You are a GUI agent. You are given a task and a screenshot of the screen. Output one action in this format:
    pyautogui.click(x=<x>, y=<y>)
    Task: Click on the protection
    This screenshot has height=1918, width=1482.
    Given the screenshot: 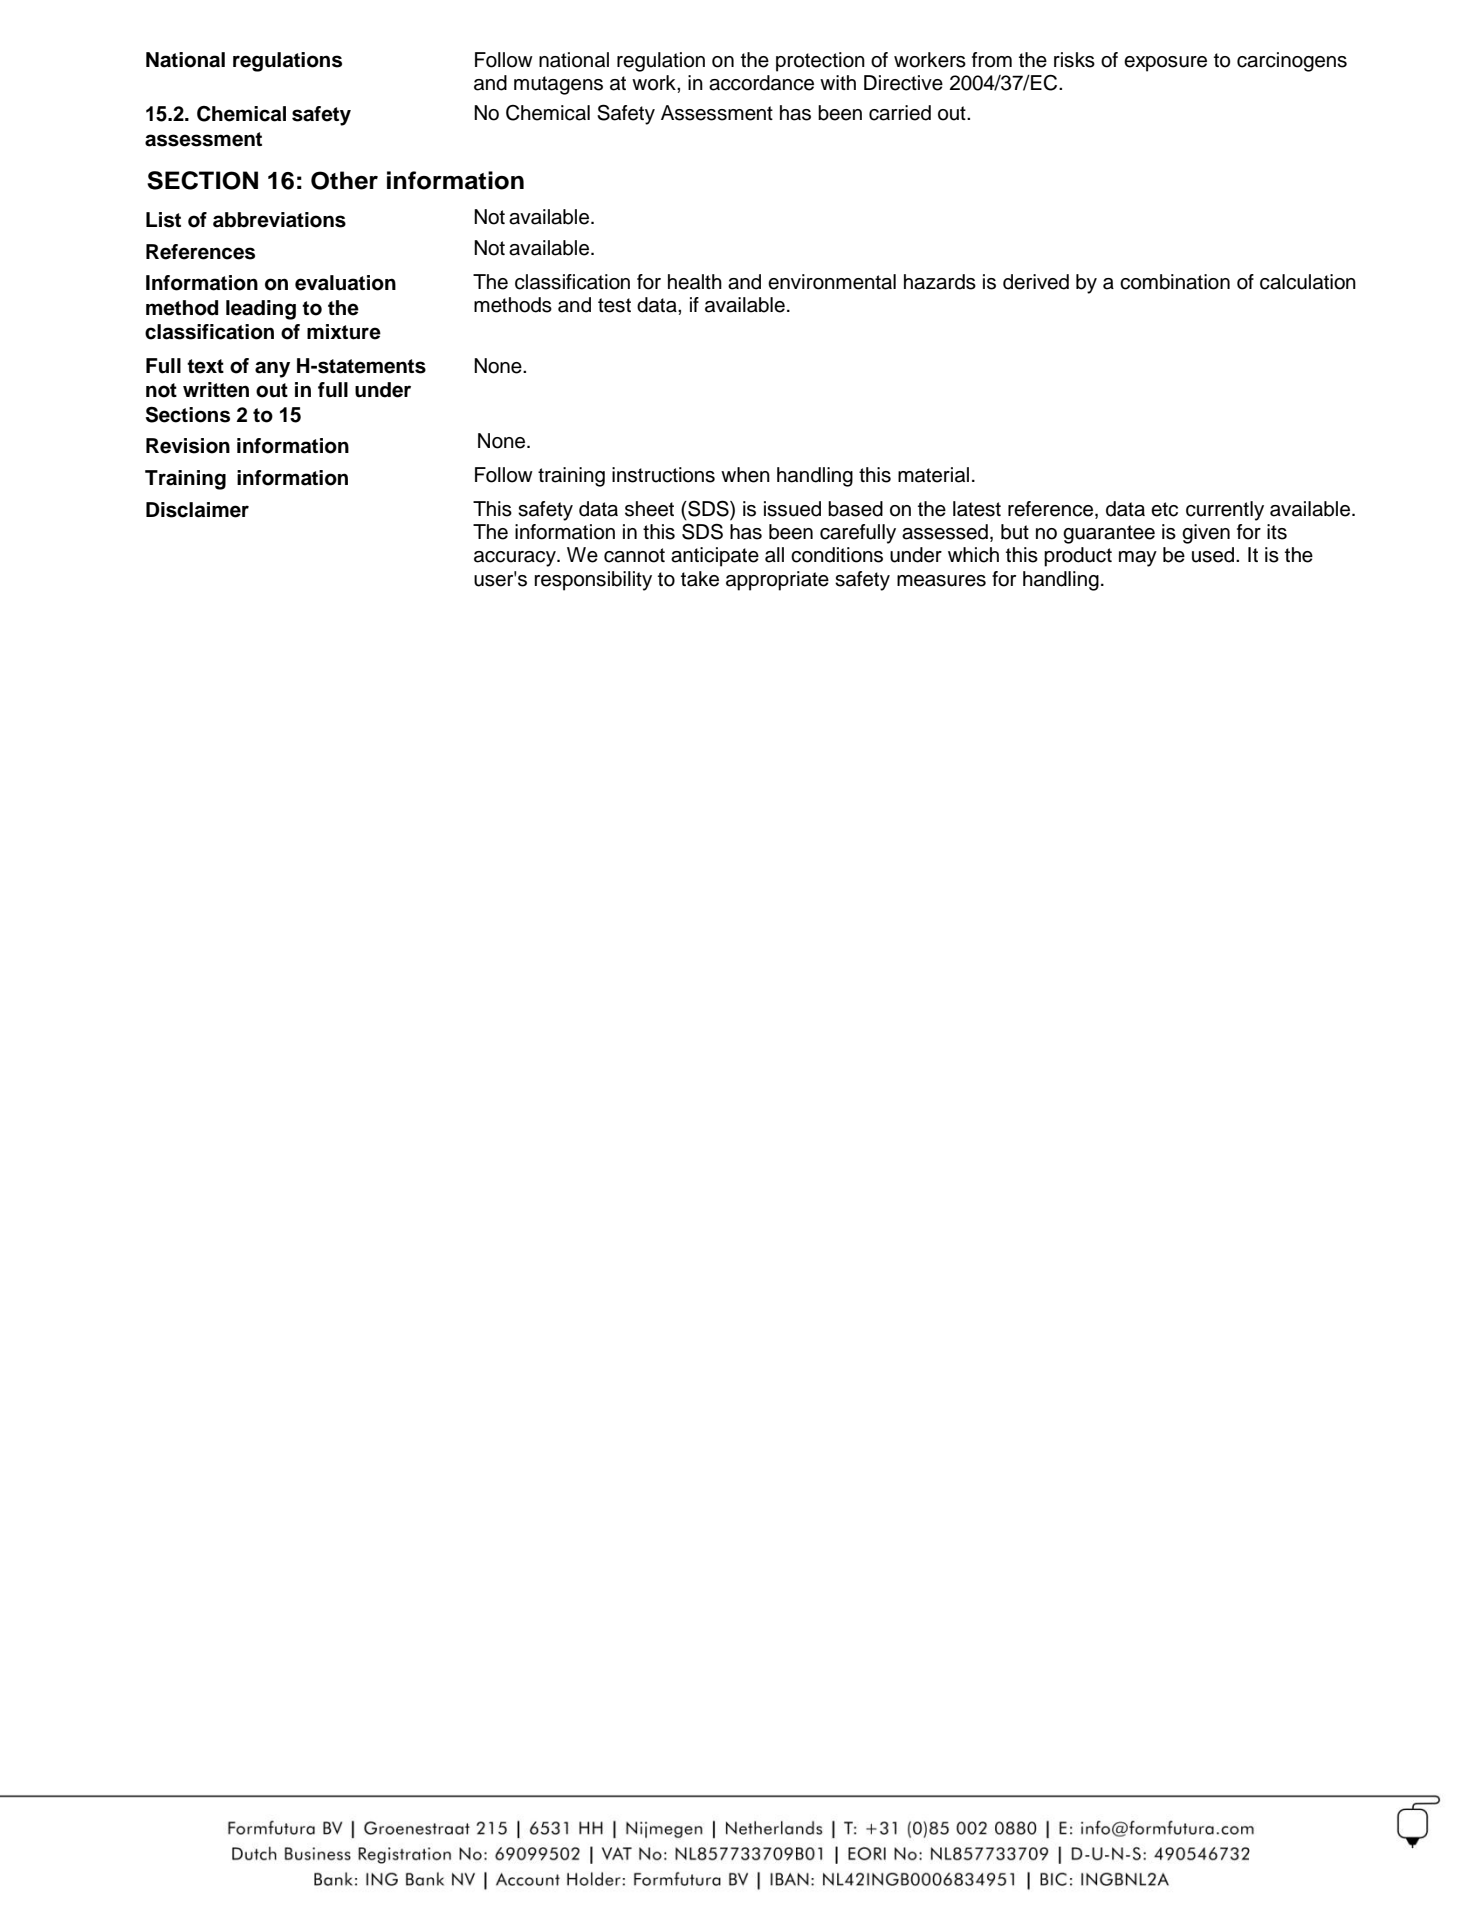 What is the action you would take?
    pyautogui.click(x=820, y=62)
